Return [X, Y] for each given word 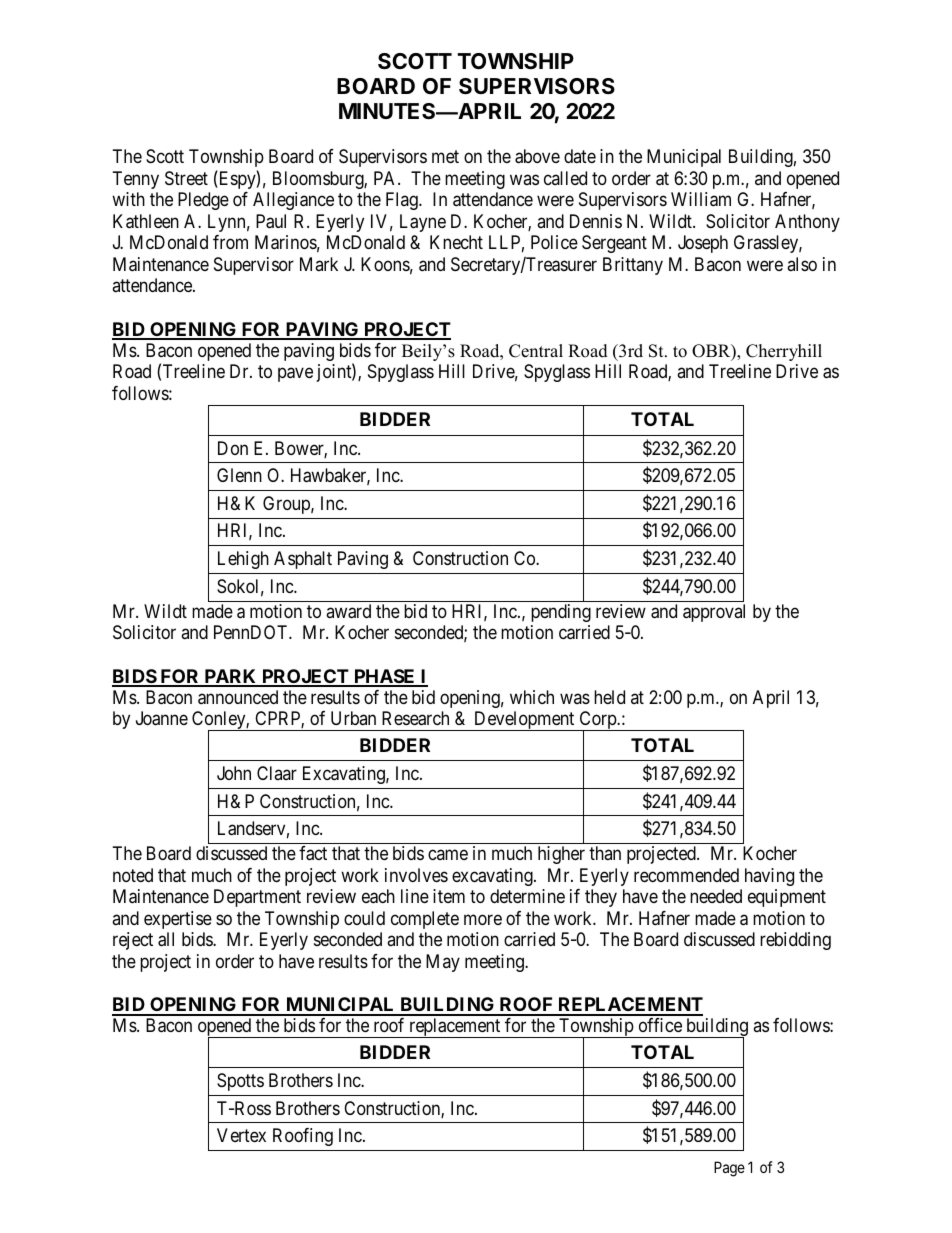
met [445, 157]
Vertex [241, 1135]
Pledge [203, 201]
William [701, 199]
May [443, 963]
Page [729, 1169]
